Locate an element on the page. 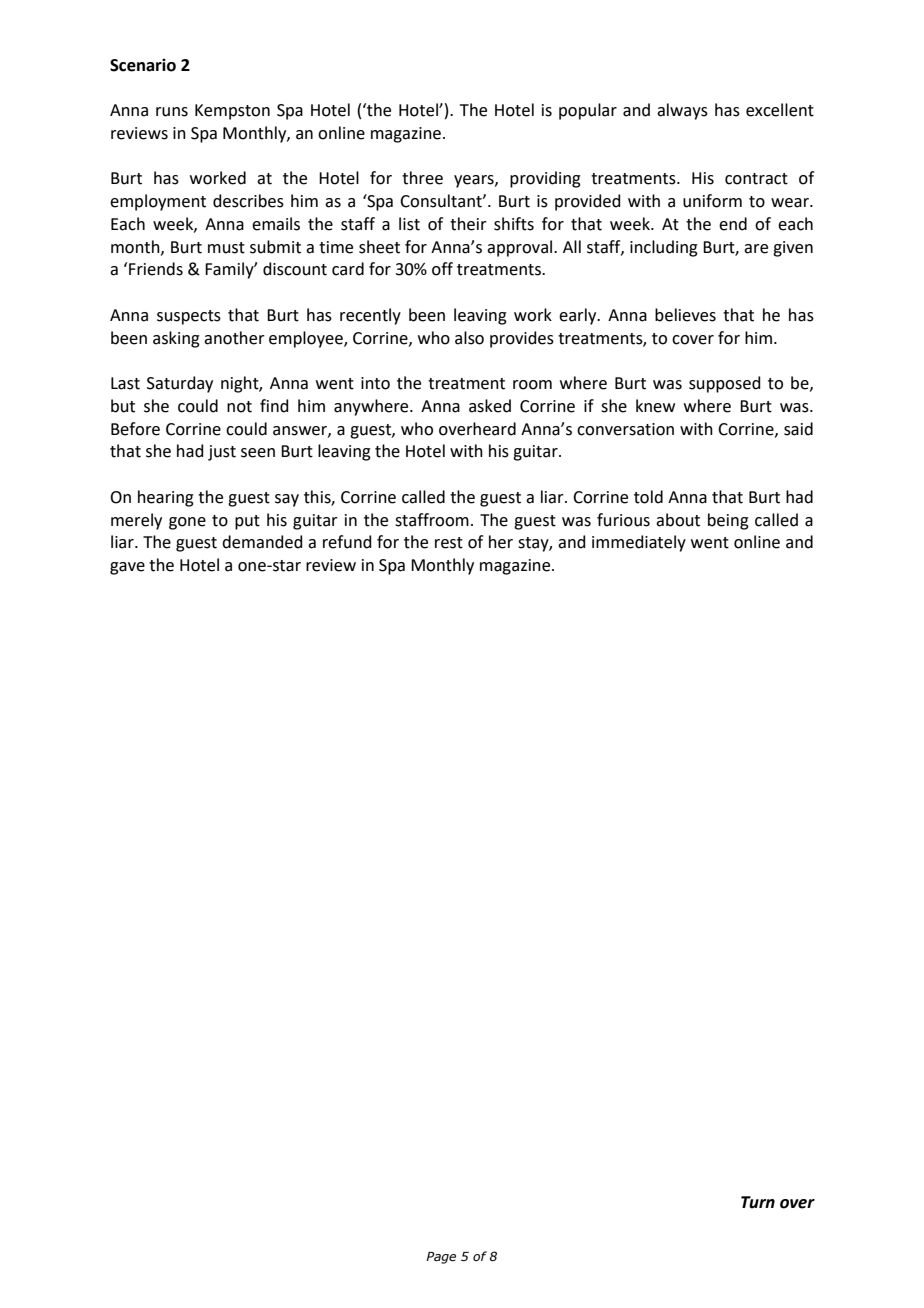  runs is located at coordinates (172, 112).
